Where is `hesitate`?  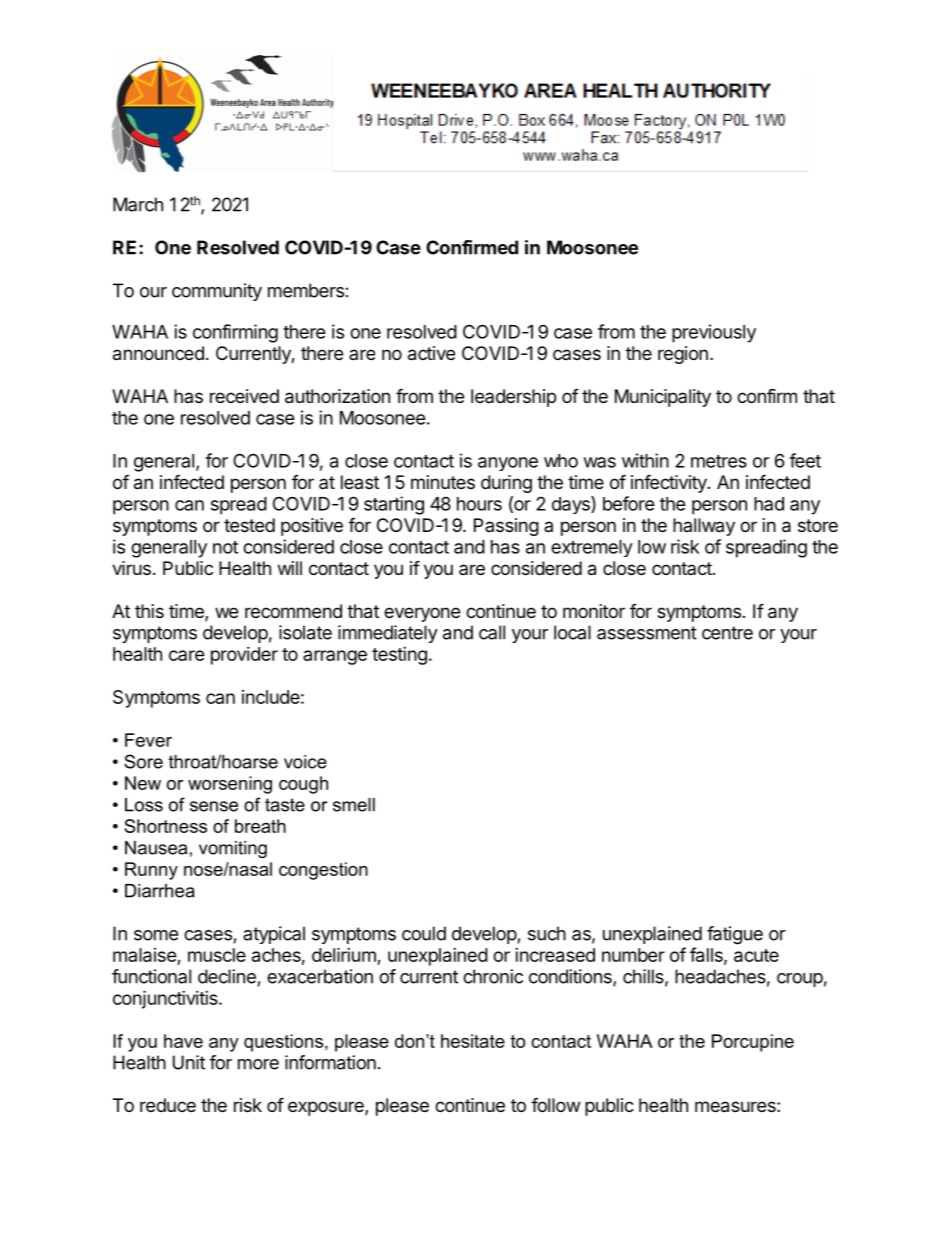 hesitate is located at coordinates (473, 1041).
